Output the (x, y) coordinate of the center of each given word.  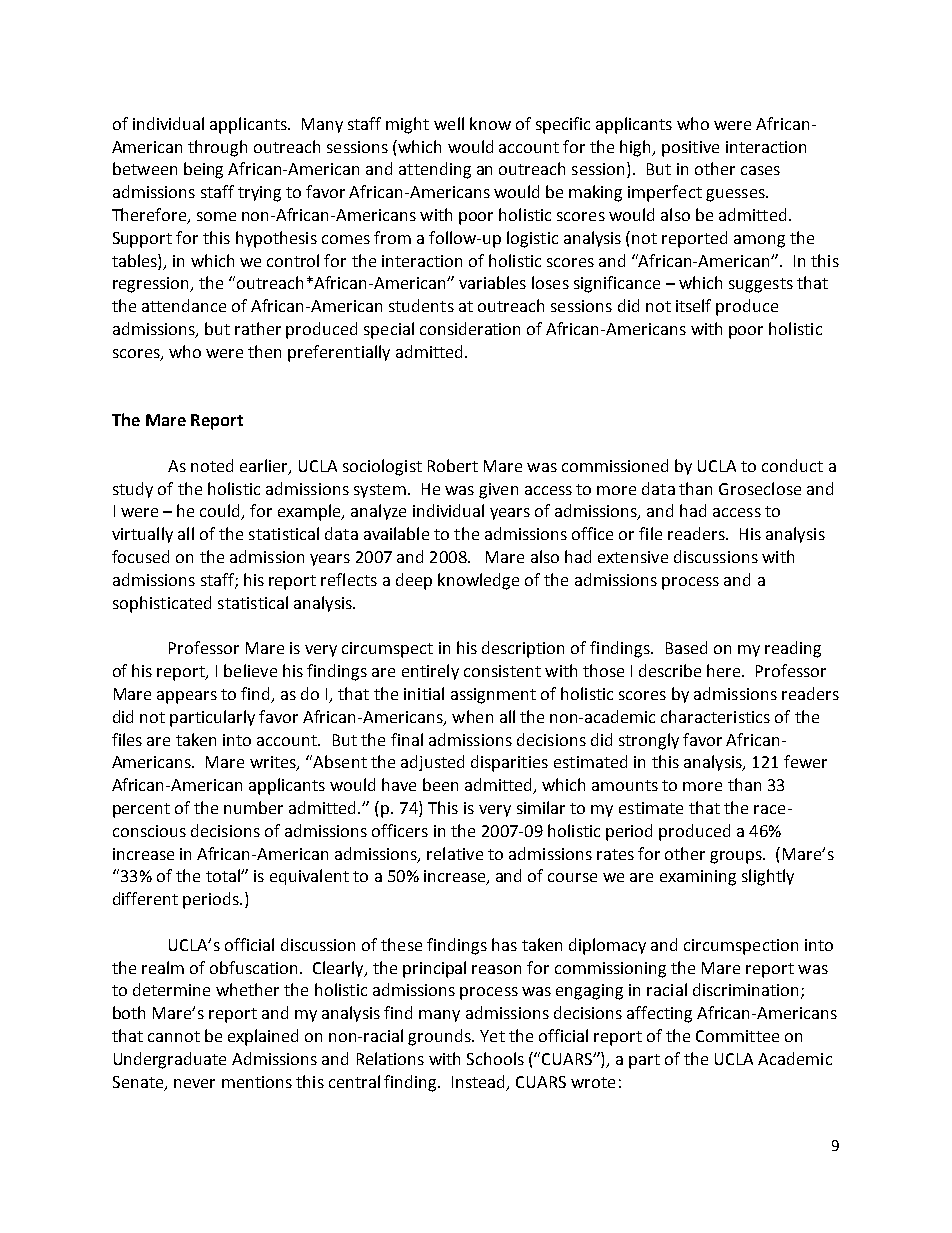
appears (187, 697)
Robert (453, 465)
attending (435, 170)
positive (690, 149)
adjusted (432, 763)
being (203, 170)
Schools (495, 1058)
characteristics (715, 716)
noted (212, 465)
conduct (792, 465)
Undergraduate (170, 1060)
